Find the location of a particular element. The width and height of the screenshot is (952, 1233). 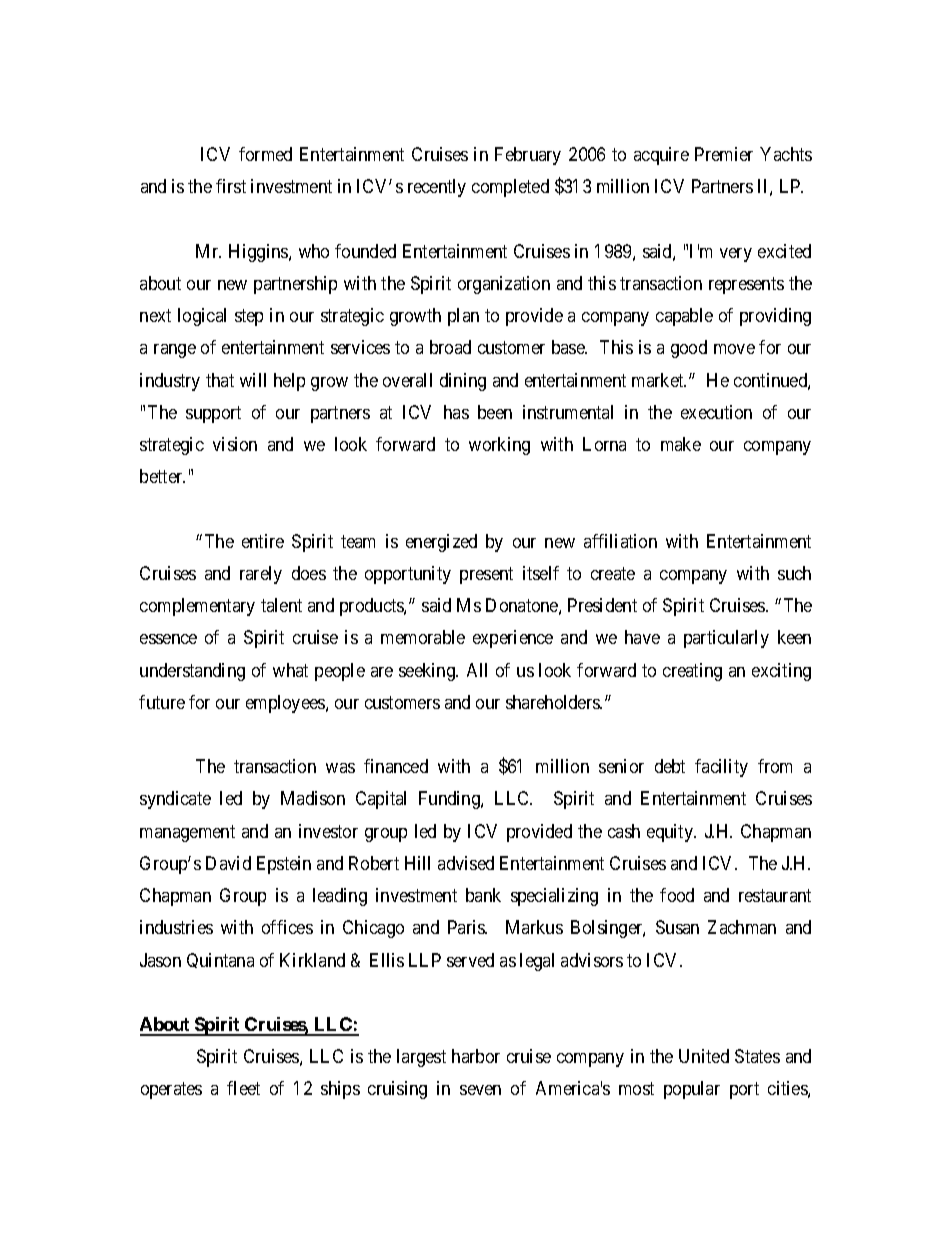

harbor is located at coordinates (476, 1056).
